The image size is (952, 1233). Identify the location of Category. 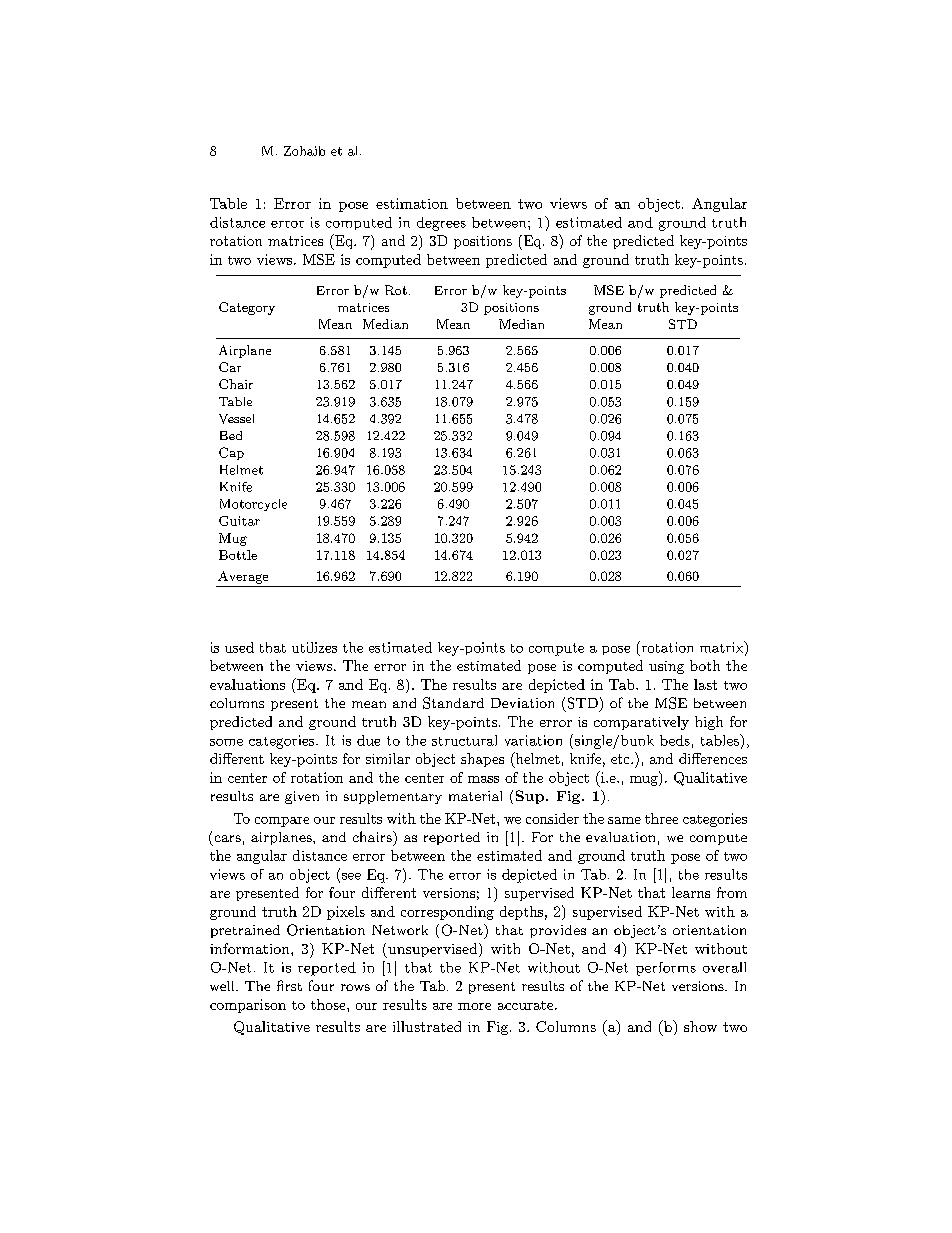
(247, 308).
